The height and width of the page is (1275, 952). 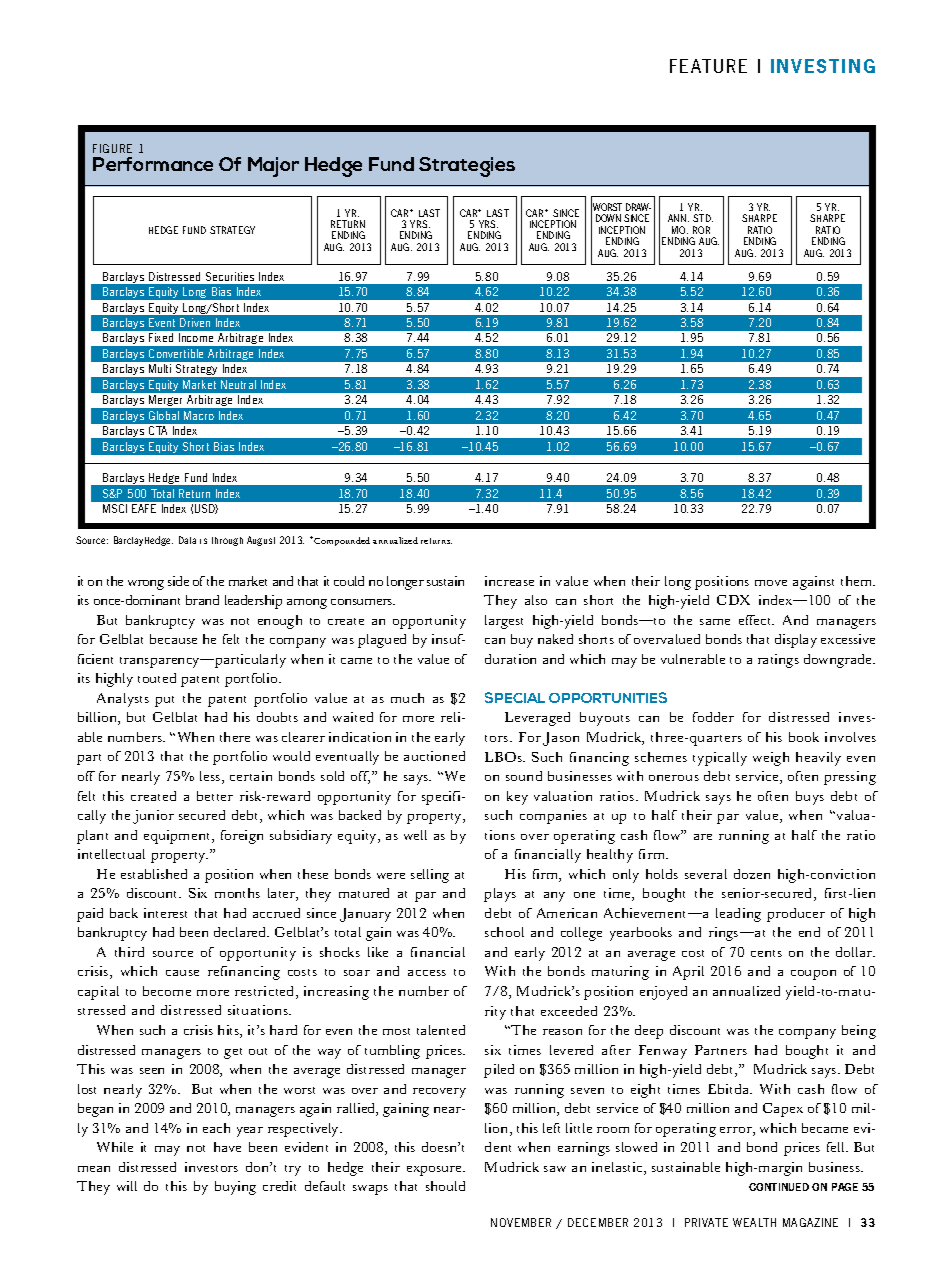 What do you see at coordinates (779, 1187) in the page?
I see `CONTINUED` at bounding box center [779, 1187].
